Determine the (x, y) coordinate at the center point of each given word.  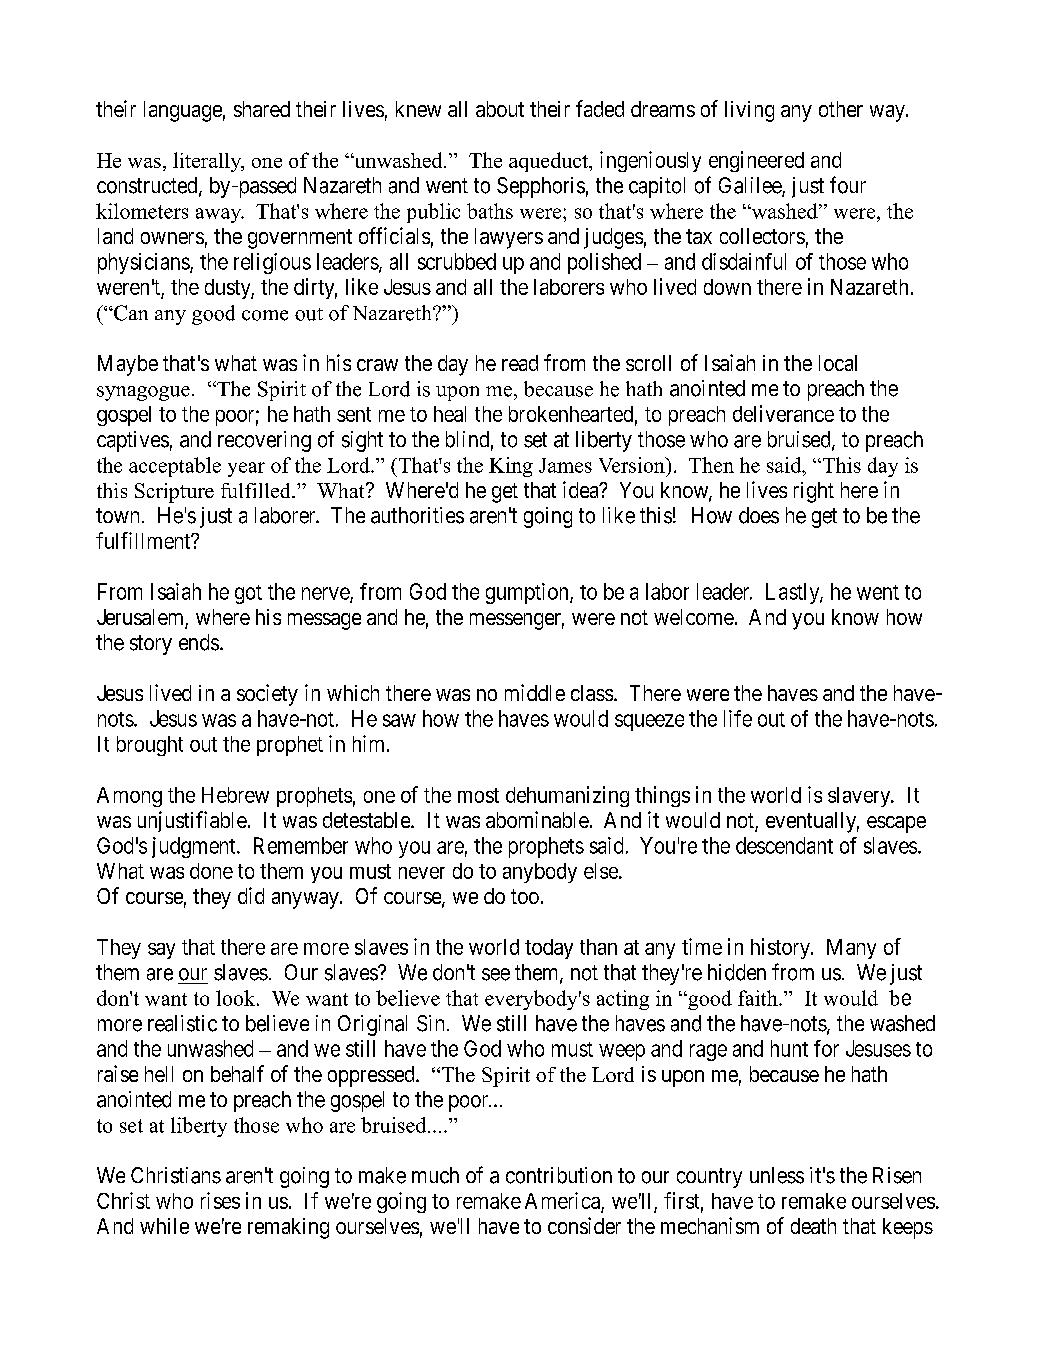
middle (535, 692)
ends (199, 642)
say (161, 951)
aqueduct (550, 162)
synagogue (143, 393)
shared (262, 109)
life (738, 718)
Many (851, 949)
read (520, 363)
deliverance (783, 413)
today (549, 949)
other (841, 109)
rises (220, 1200)
